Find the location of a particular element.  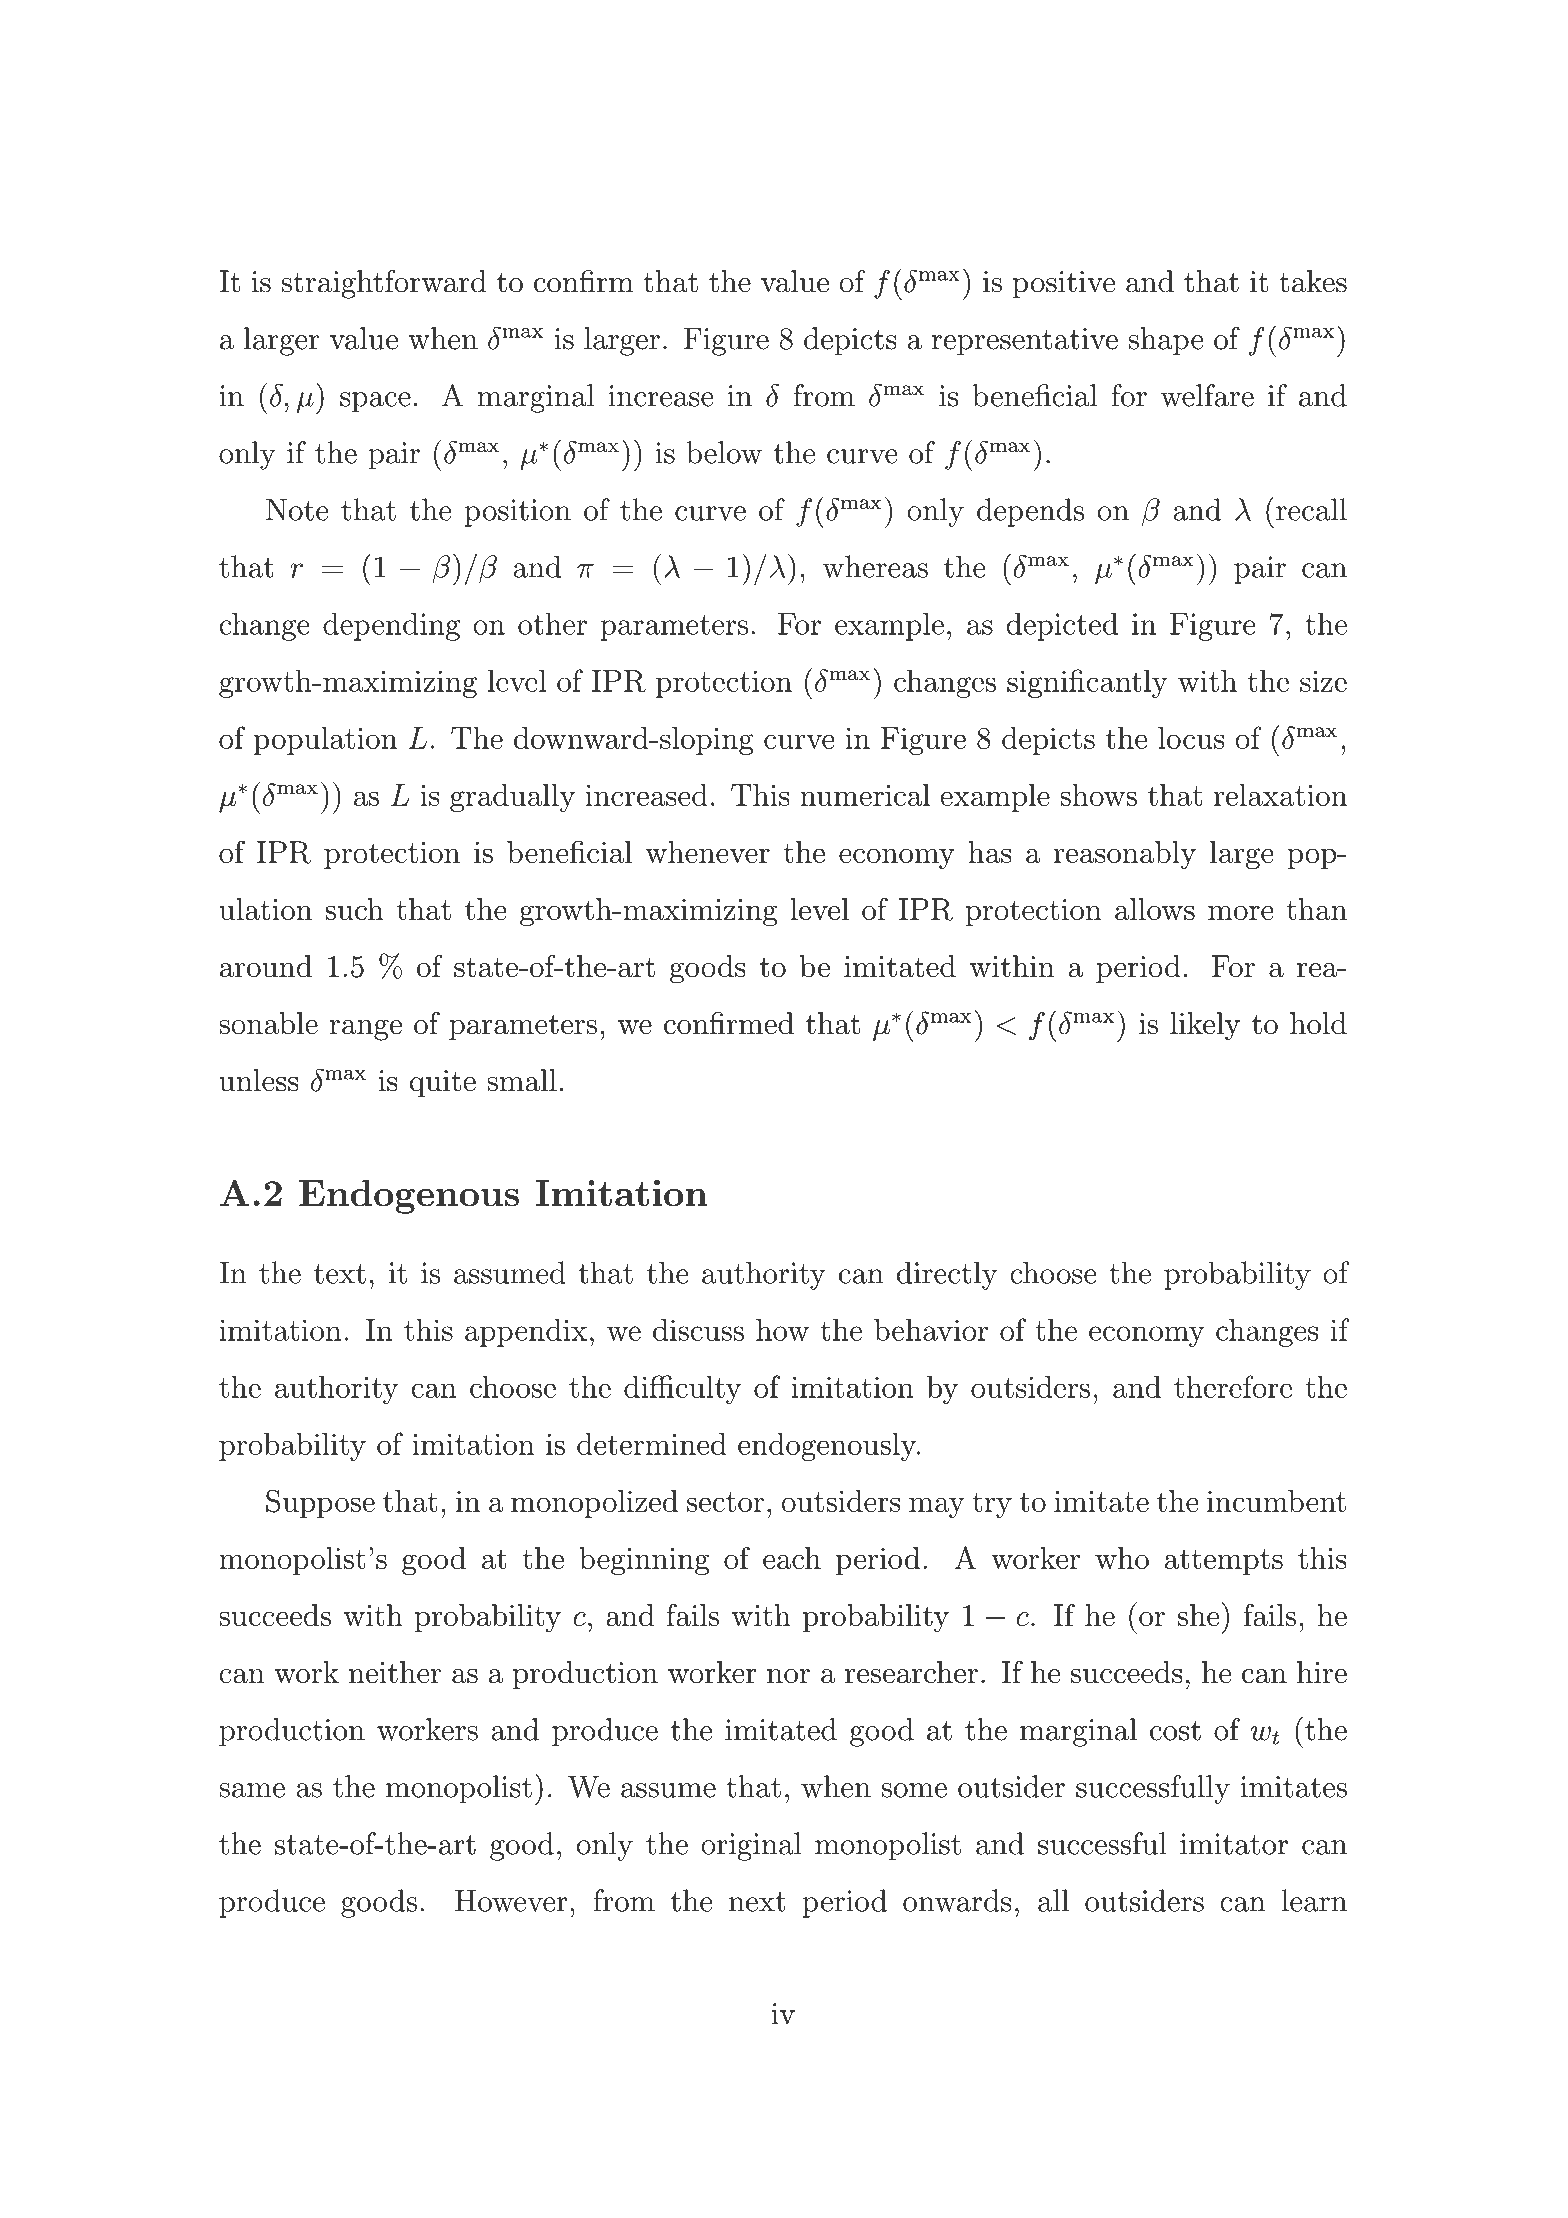

However is located at coordinates (511, 1901).
